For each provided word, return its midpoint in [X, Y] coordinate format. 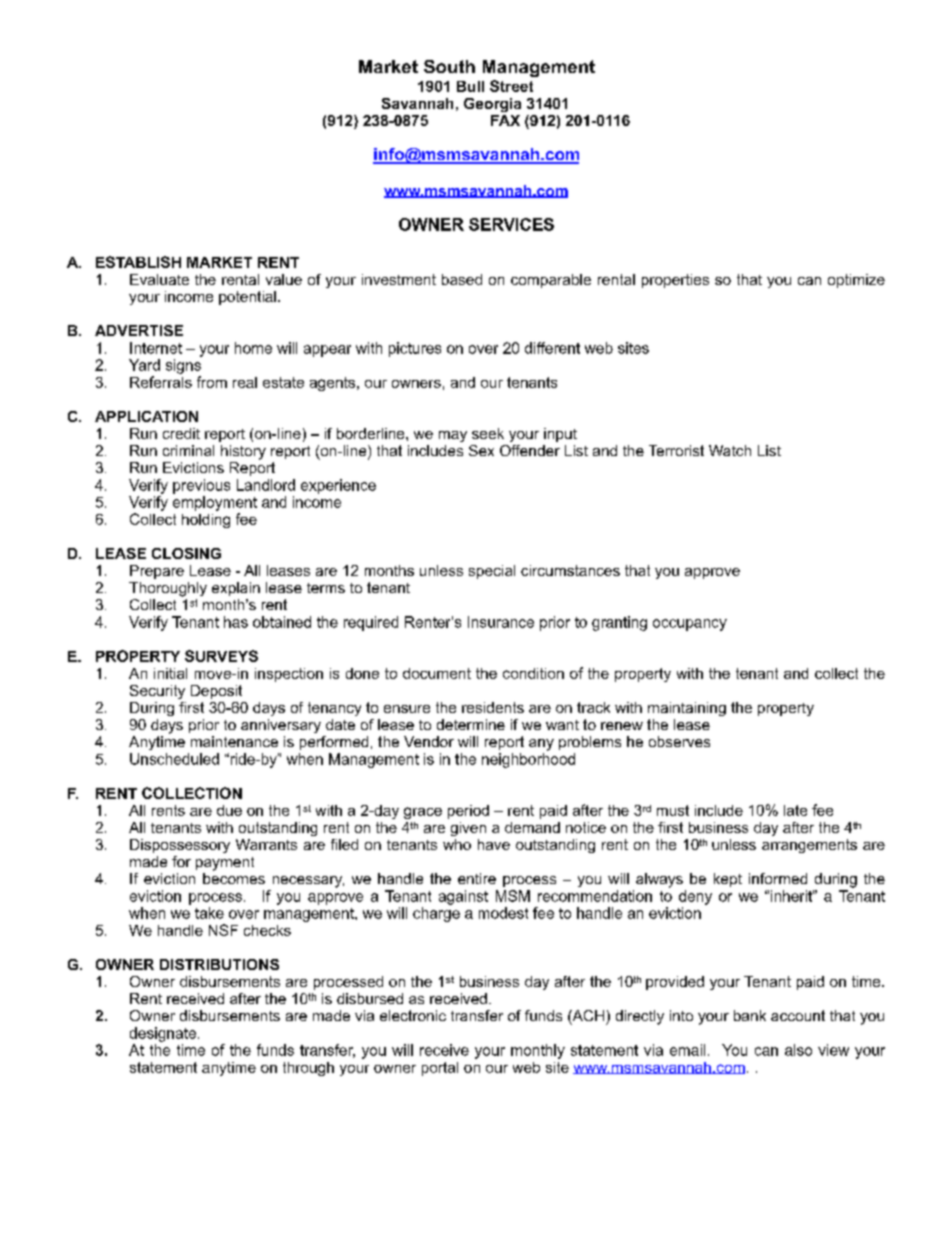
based [462, 279]
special [492, 572]
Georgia [492, 105]
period [468, 812]
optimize [856, 281]
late [795, 810]
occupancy [690, 625]
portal [440, 1069]
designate [163, 1034]
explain [236, 589]
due [229, 810]
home [253, 348]
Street [511, 86]
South [449, 66]
